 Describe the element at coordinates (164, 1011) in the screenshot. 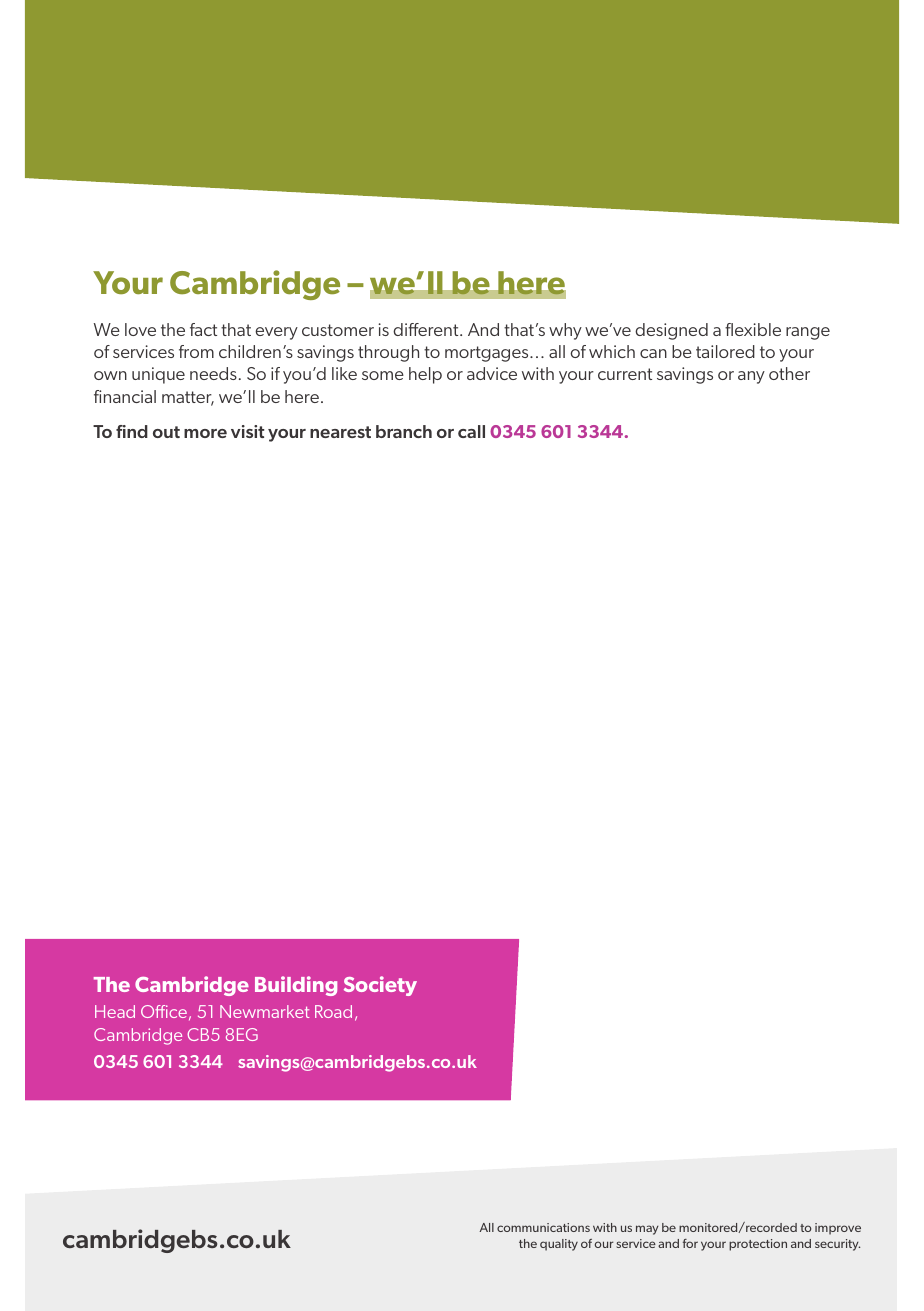

I see `Office` at that location.
